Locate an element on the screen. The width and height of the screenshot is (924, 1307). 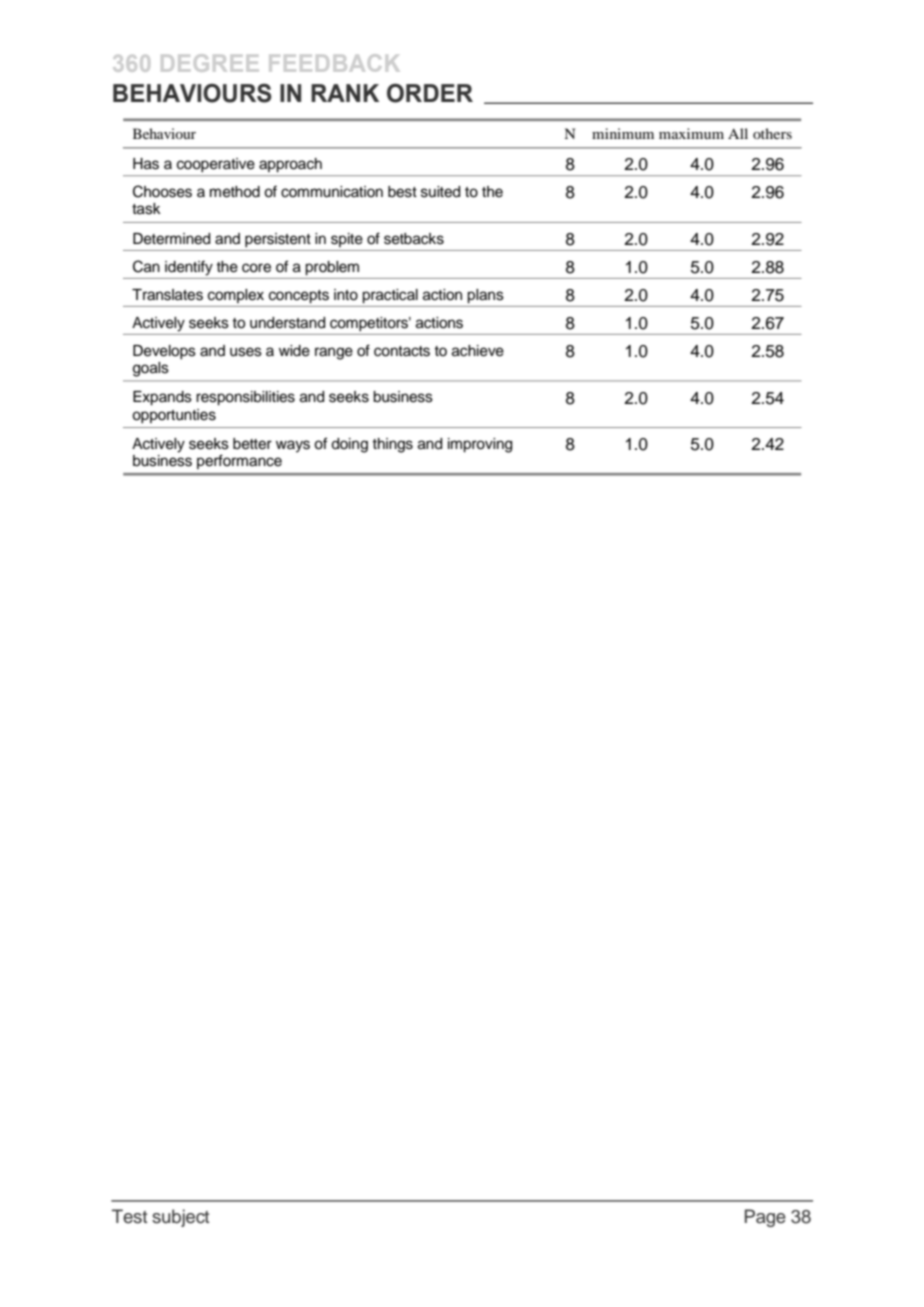
subject is located at coordinates (180, 1218).
